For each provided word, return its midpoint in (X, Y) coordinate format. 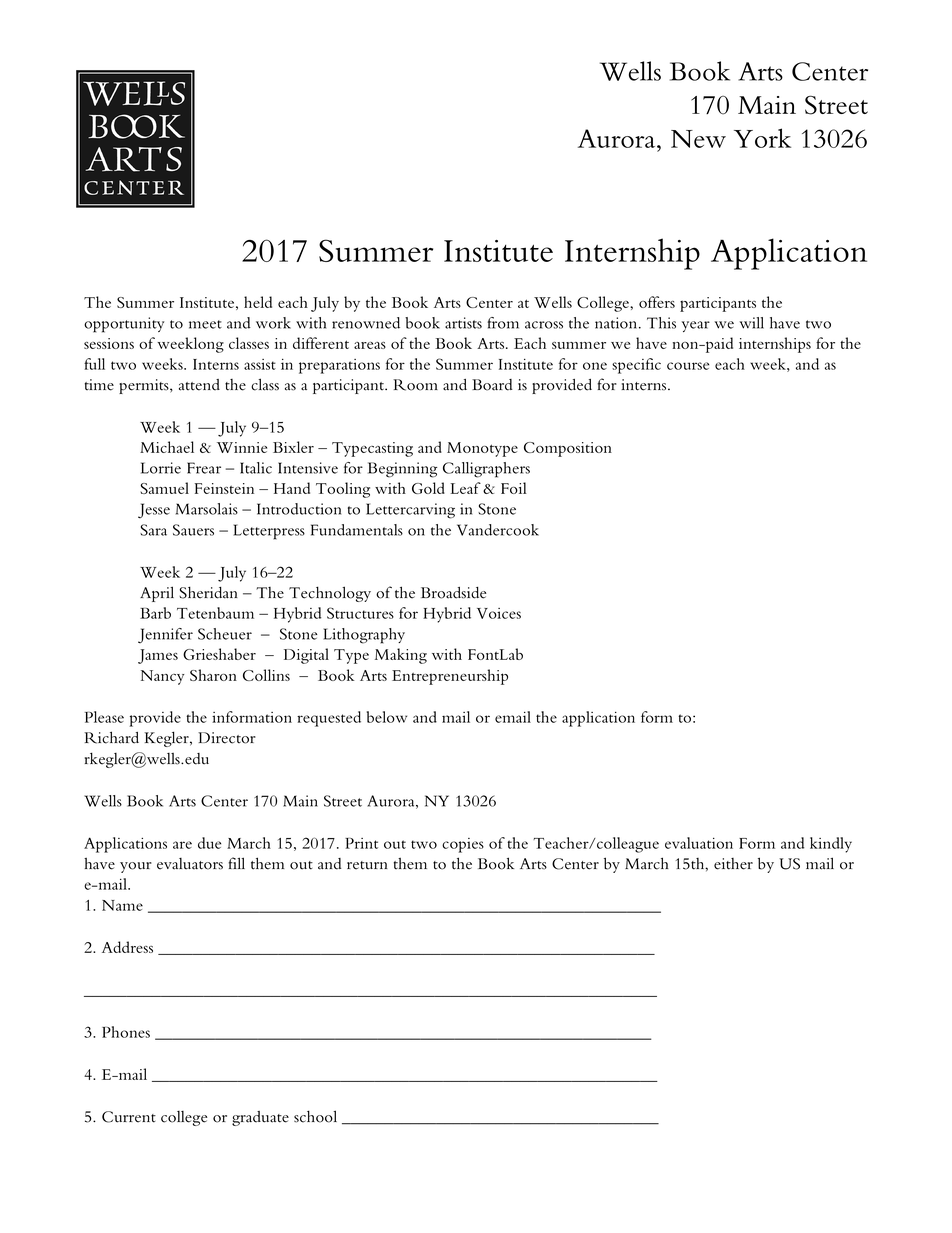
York (762, 138)
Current (129, 1117)
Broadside (454, 593)
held (258, 302)
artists (463, 323)
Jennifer (165, 635)
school (315, 1116)
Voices (499, 613)
